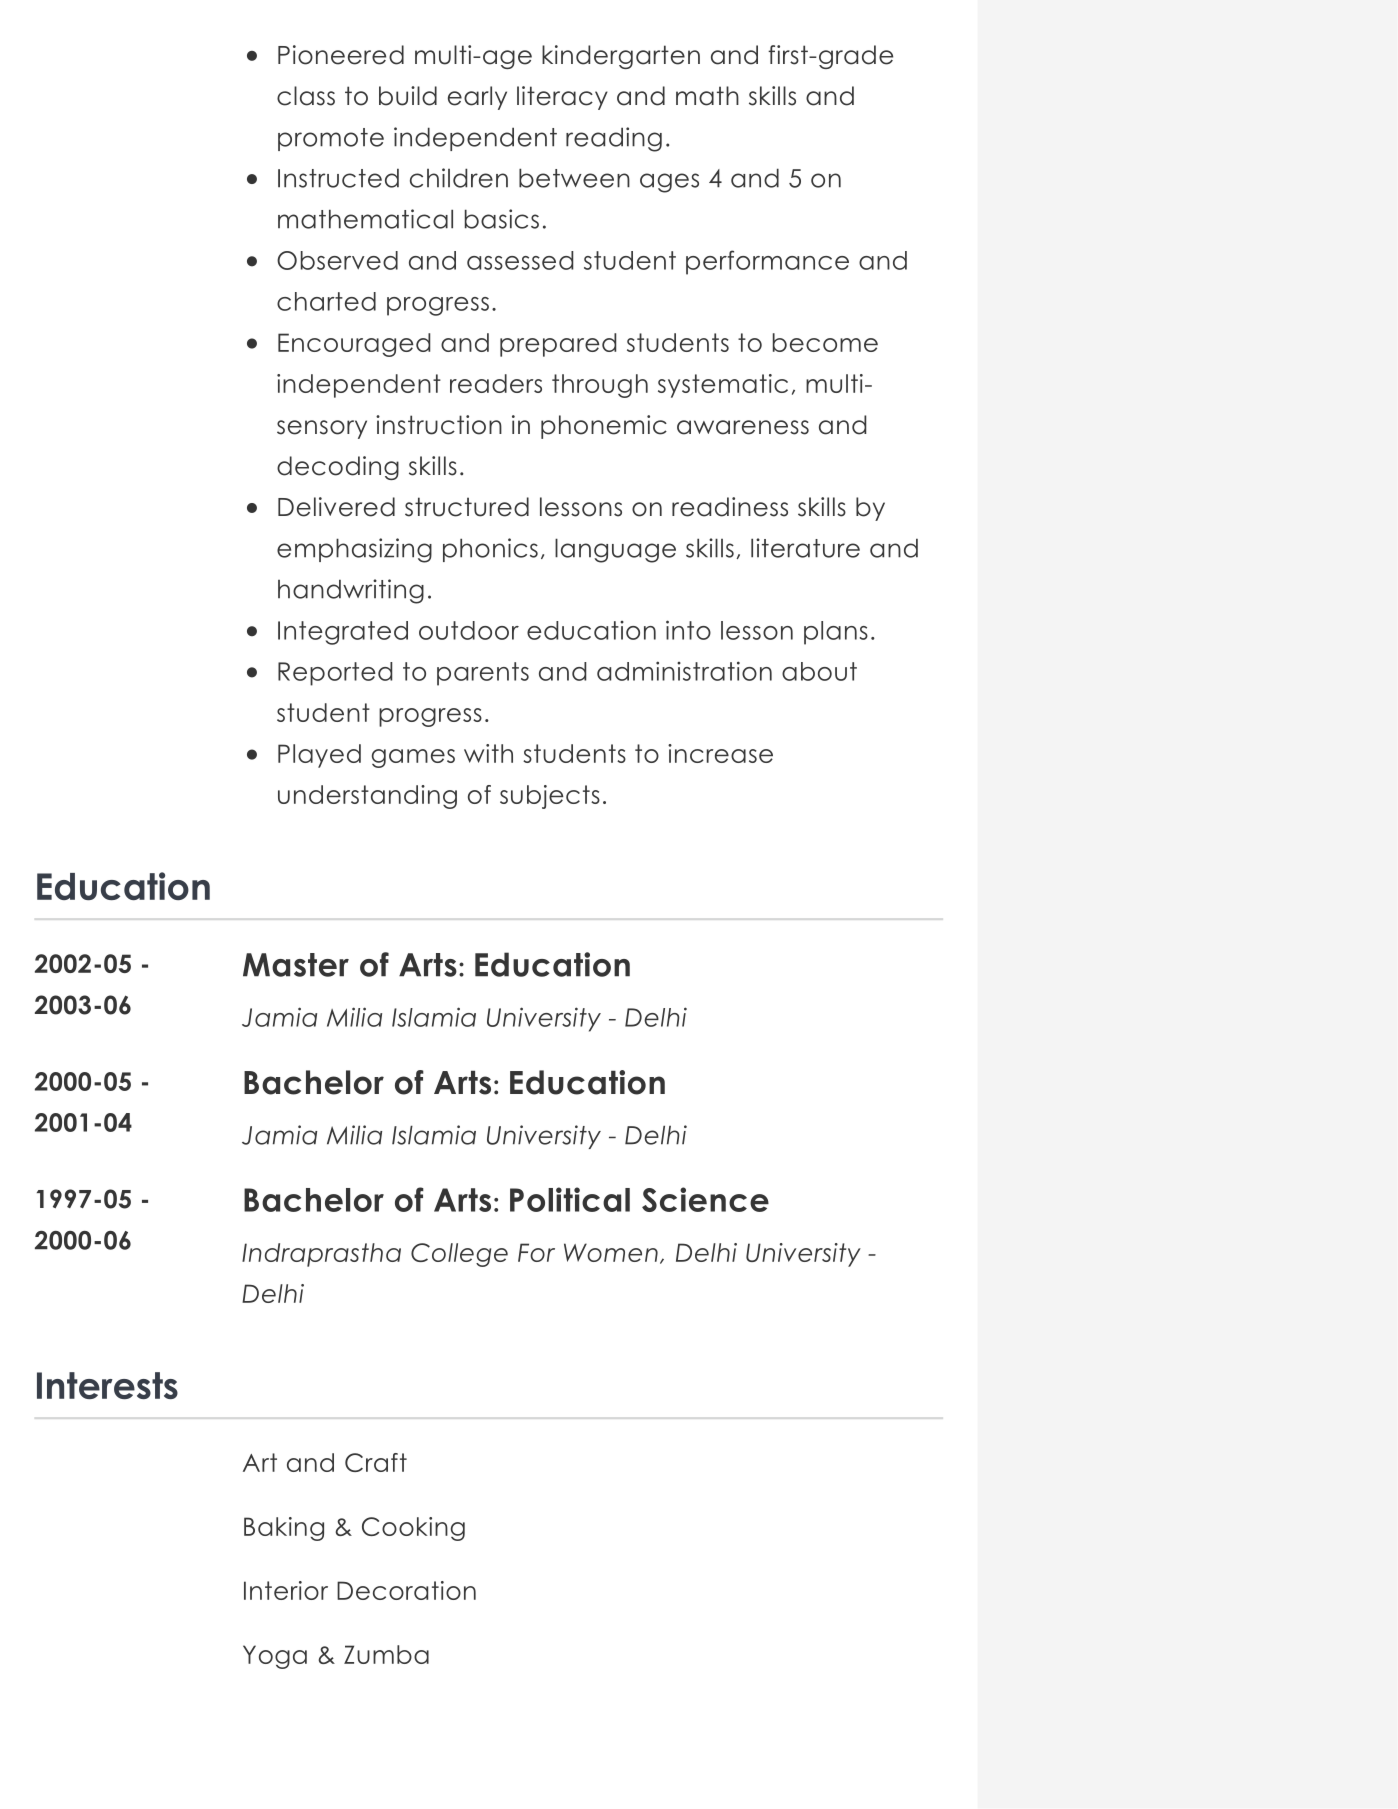 Image resolution: width=1398 pixels, height=1809 pixels. What do you see at coordinates (488, 753) in the image?
I see `with` at bounding box center [488, 753].
